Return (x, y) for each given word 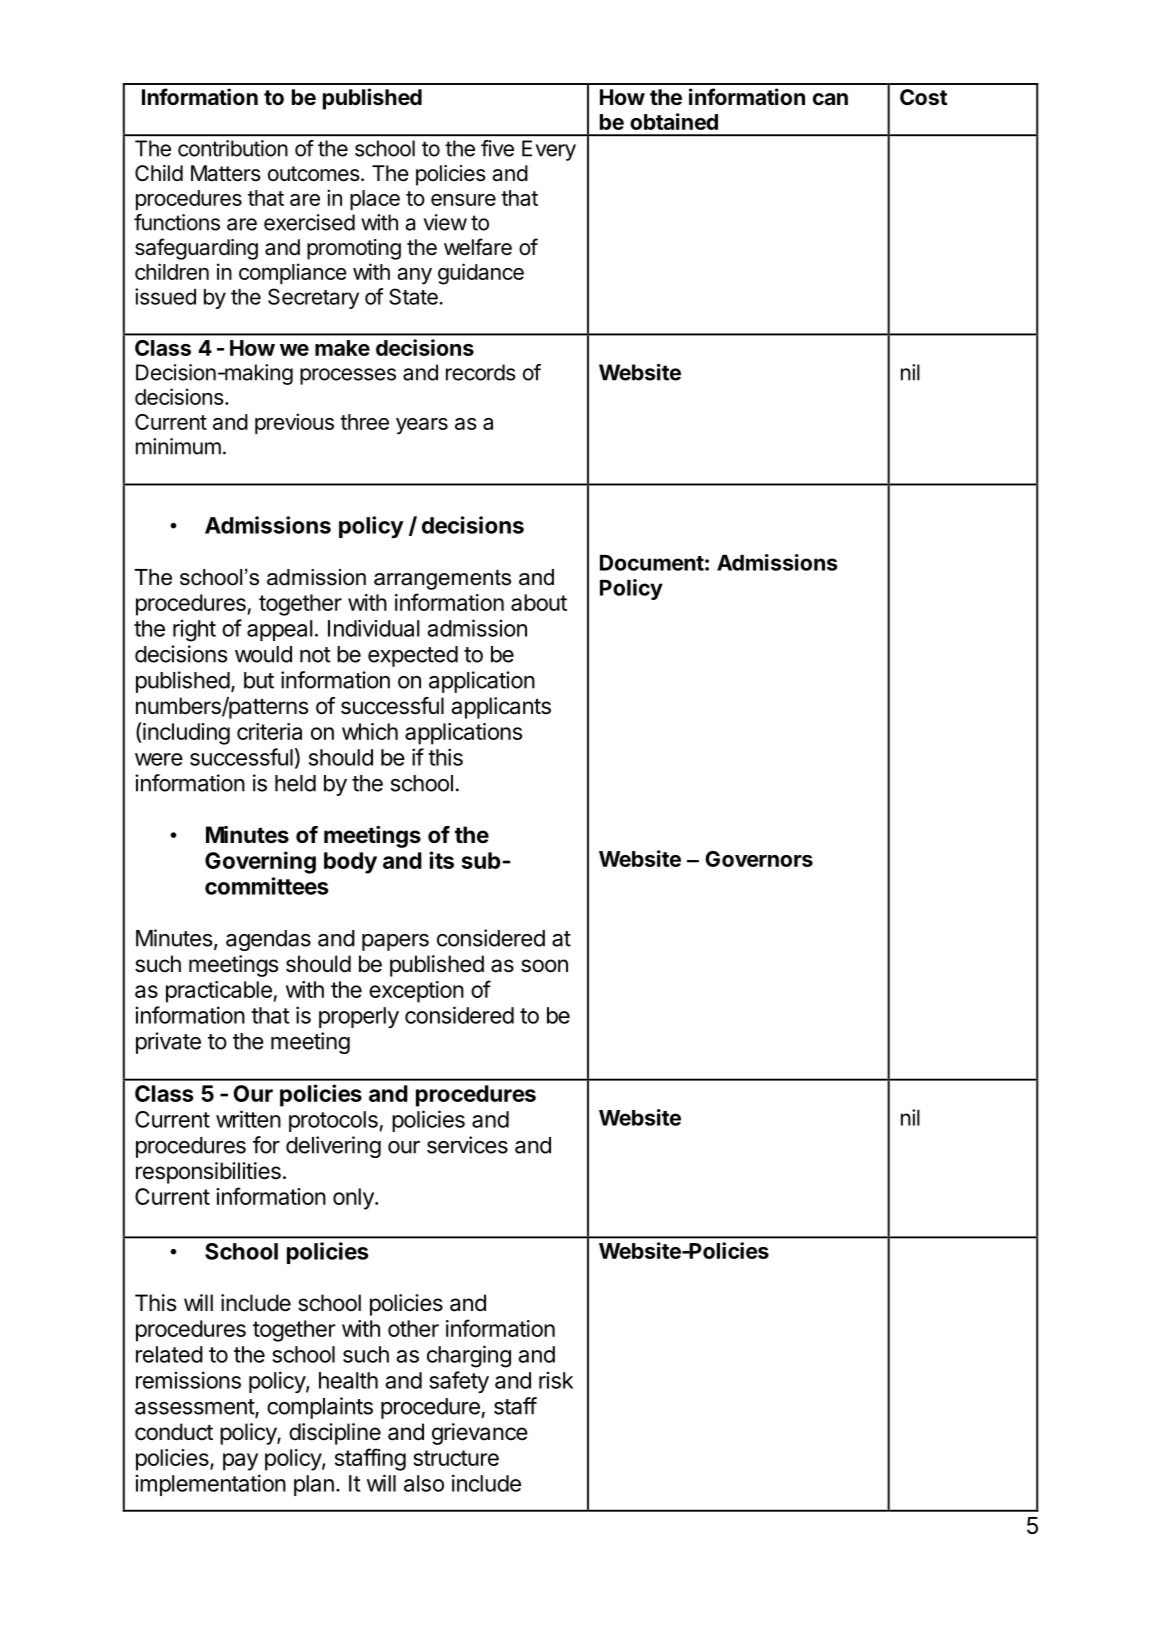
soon (544, 966)
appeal (280, 630)
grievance (480, 1434)
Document (652, 563)
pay (240, 1462)
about (539, 602)
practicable (220, 992)
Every (549, 150)
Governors (759, 859)
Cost (923, 97)
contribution (233, 148)
